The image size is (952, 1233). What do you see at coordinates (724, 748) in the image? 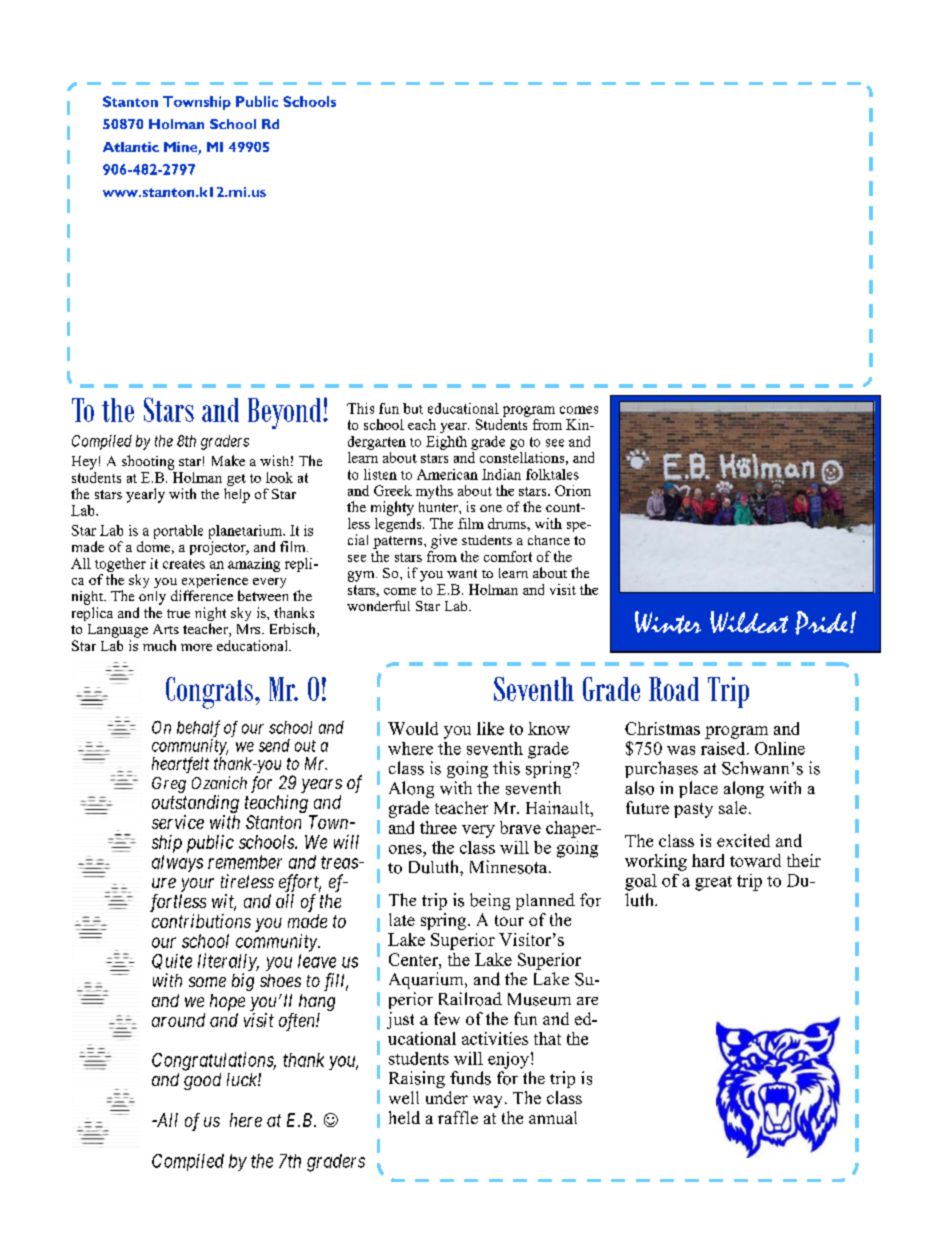
I see `raised` at bounding box center [724, 748].
